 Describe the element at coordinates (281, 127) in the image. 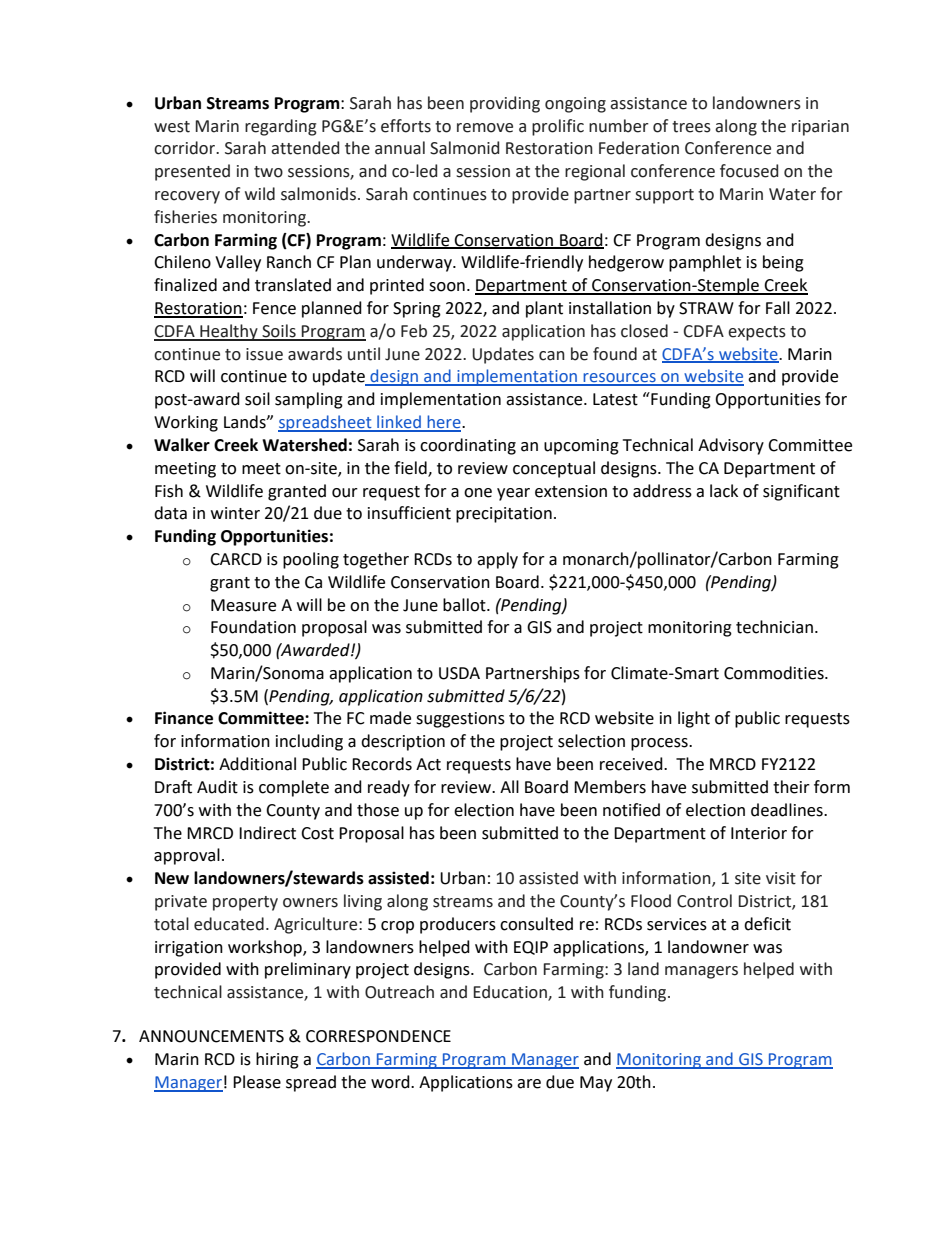

I see `regarding` at that location.
